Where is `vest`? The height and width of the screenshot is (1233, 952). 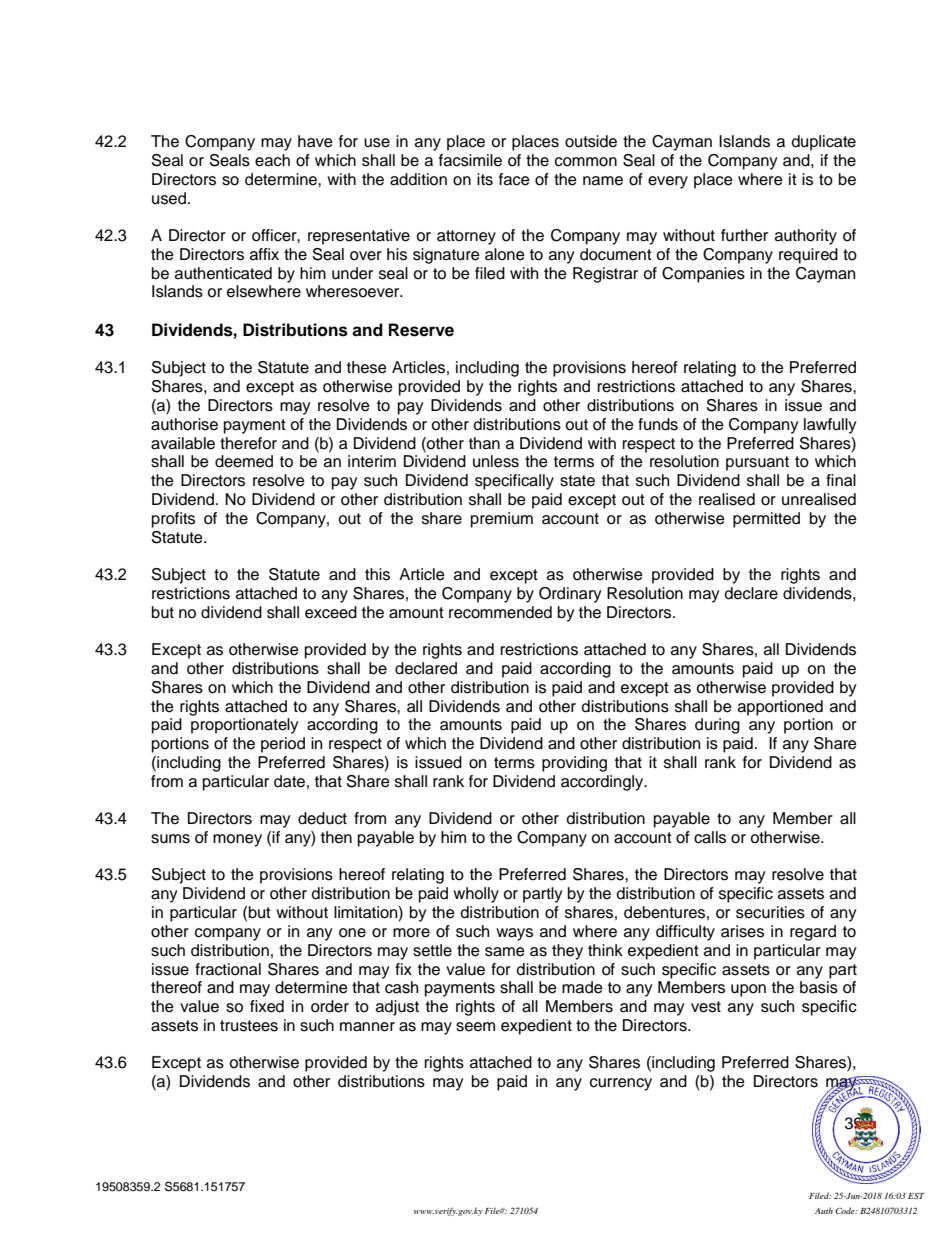 vest is located at coordinates (706, 1007).
